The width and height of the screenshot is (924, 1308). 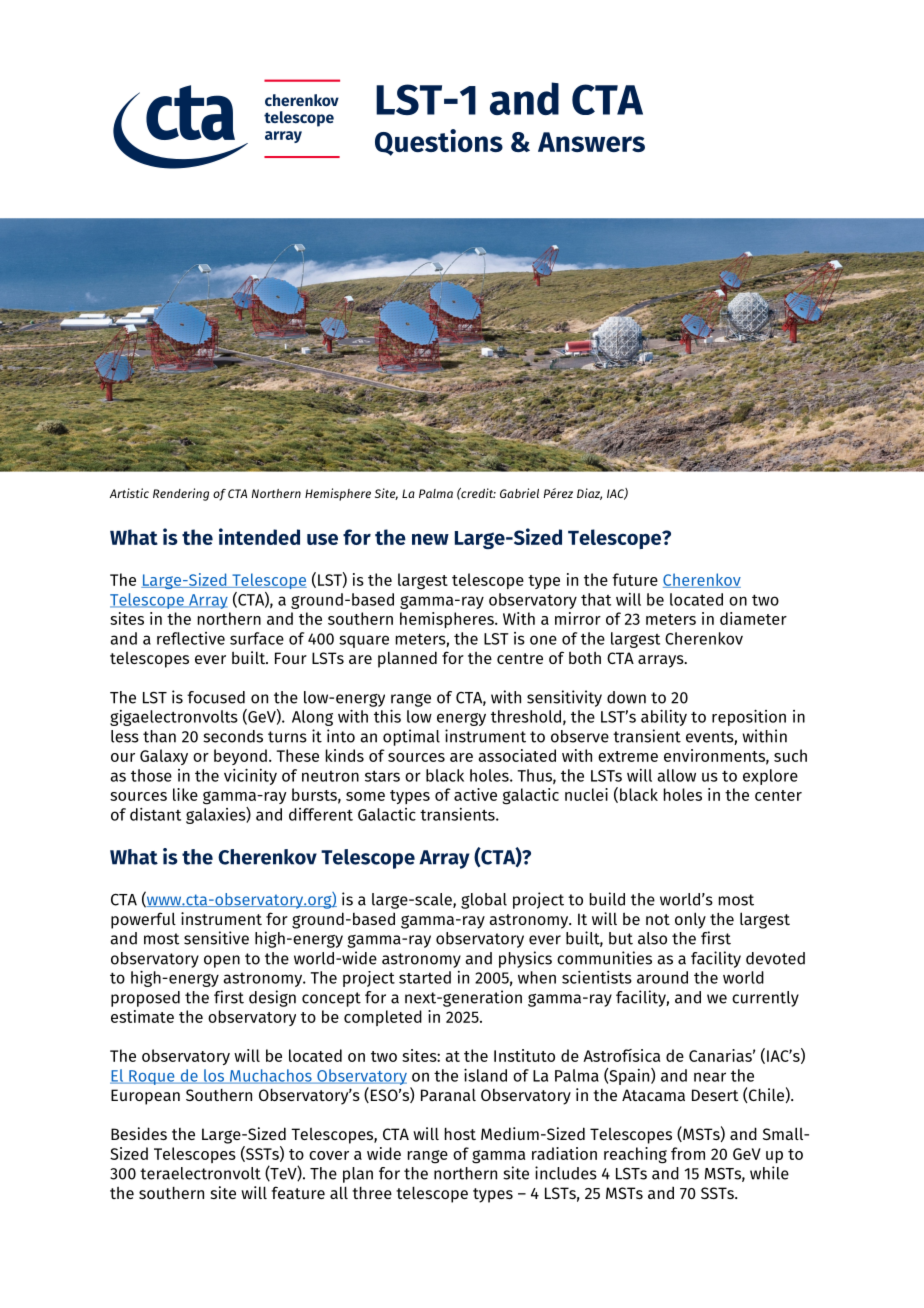 What do you see at coordinates (591, 142) in the screenshot?
I see `Answers` at bounding box center [591, 142].
